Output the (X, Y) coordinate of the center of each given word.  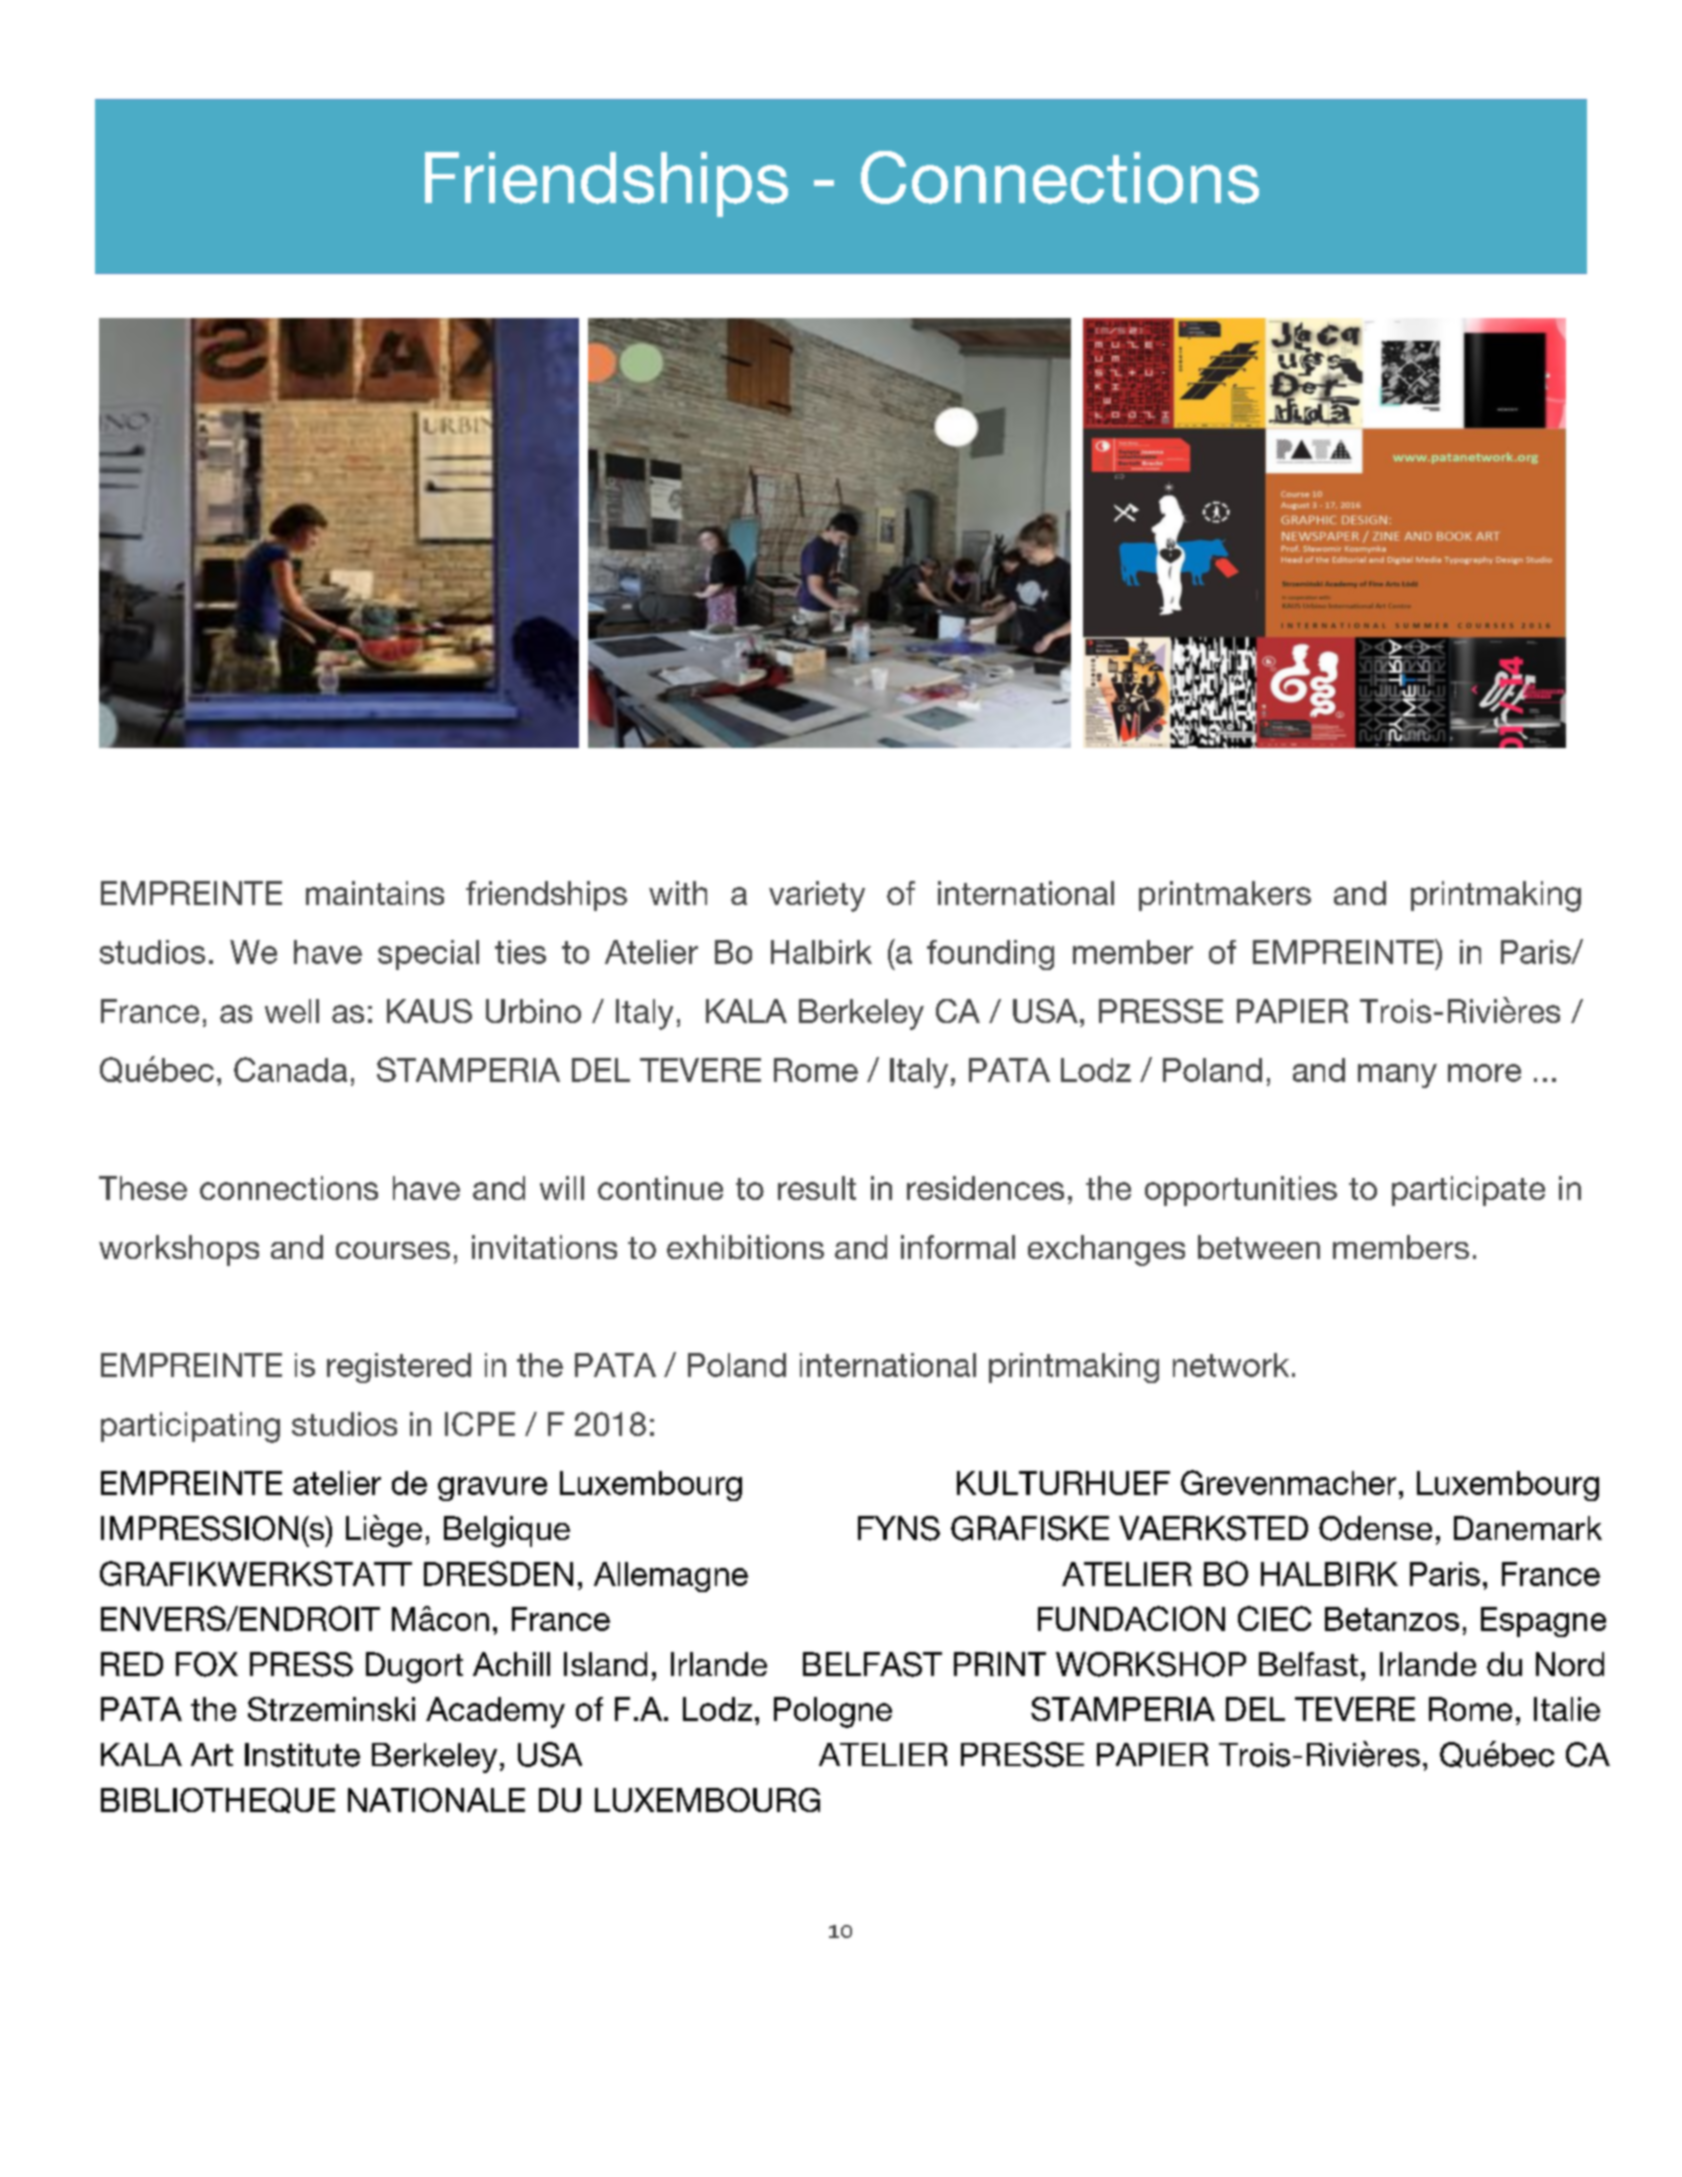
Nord (1570, 1664)
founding (990, 955)
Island (605, 1664)
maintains (375, 893)
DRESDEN (498, 1573)
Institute (302, 1755)
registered (399, 1368)
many (1397, 1076)
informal (958, 1247)
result (817, 1188)
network (1231, 1365)
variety (817, 896)
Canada (290, 1069)
